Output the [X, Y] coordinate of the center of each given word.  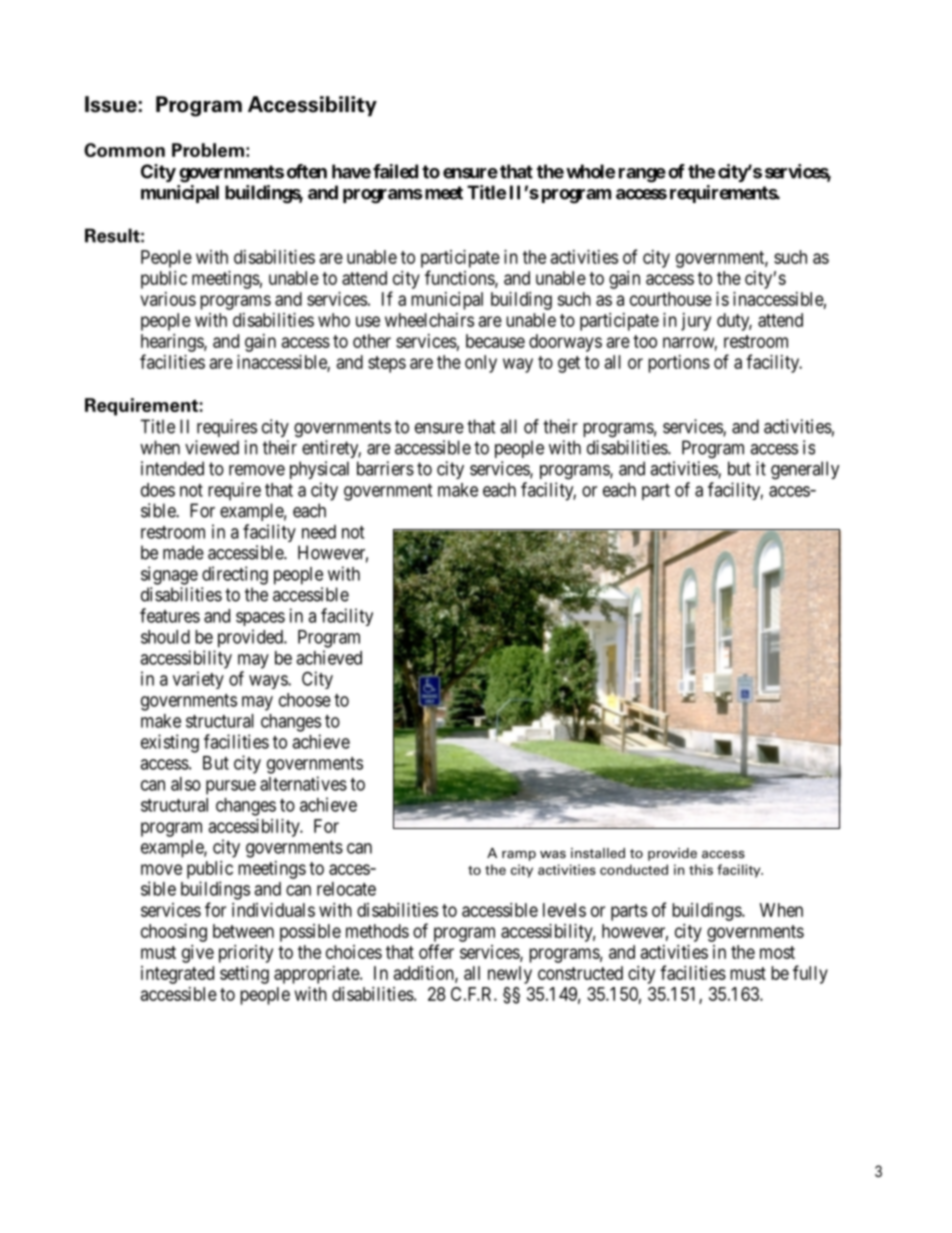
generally [805, 470]
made [183, 552]
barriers [385, 468]
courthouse [671, 299]
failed [395, 171]
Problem [208, 150]
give [198, 954]
